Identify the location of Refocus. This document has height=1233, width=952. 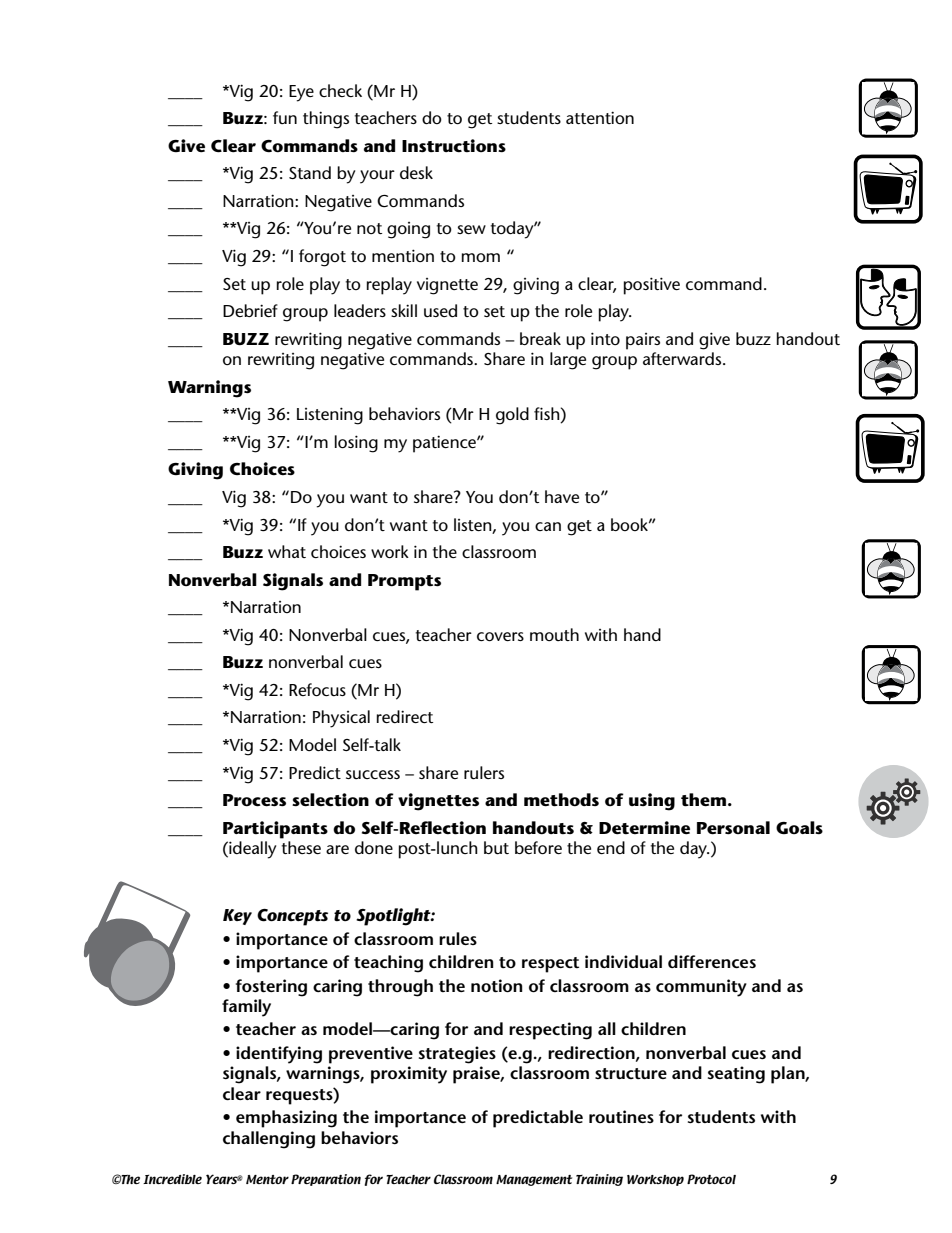
(317, 690).
